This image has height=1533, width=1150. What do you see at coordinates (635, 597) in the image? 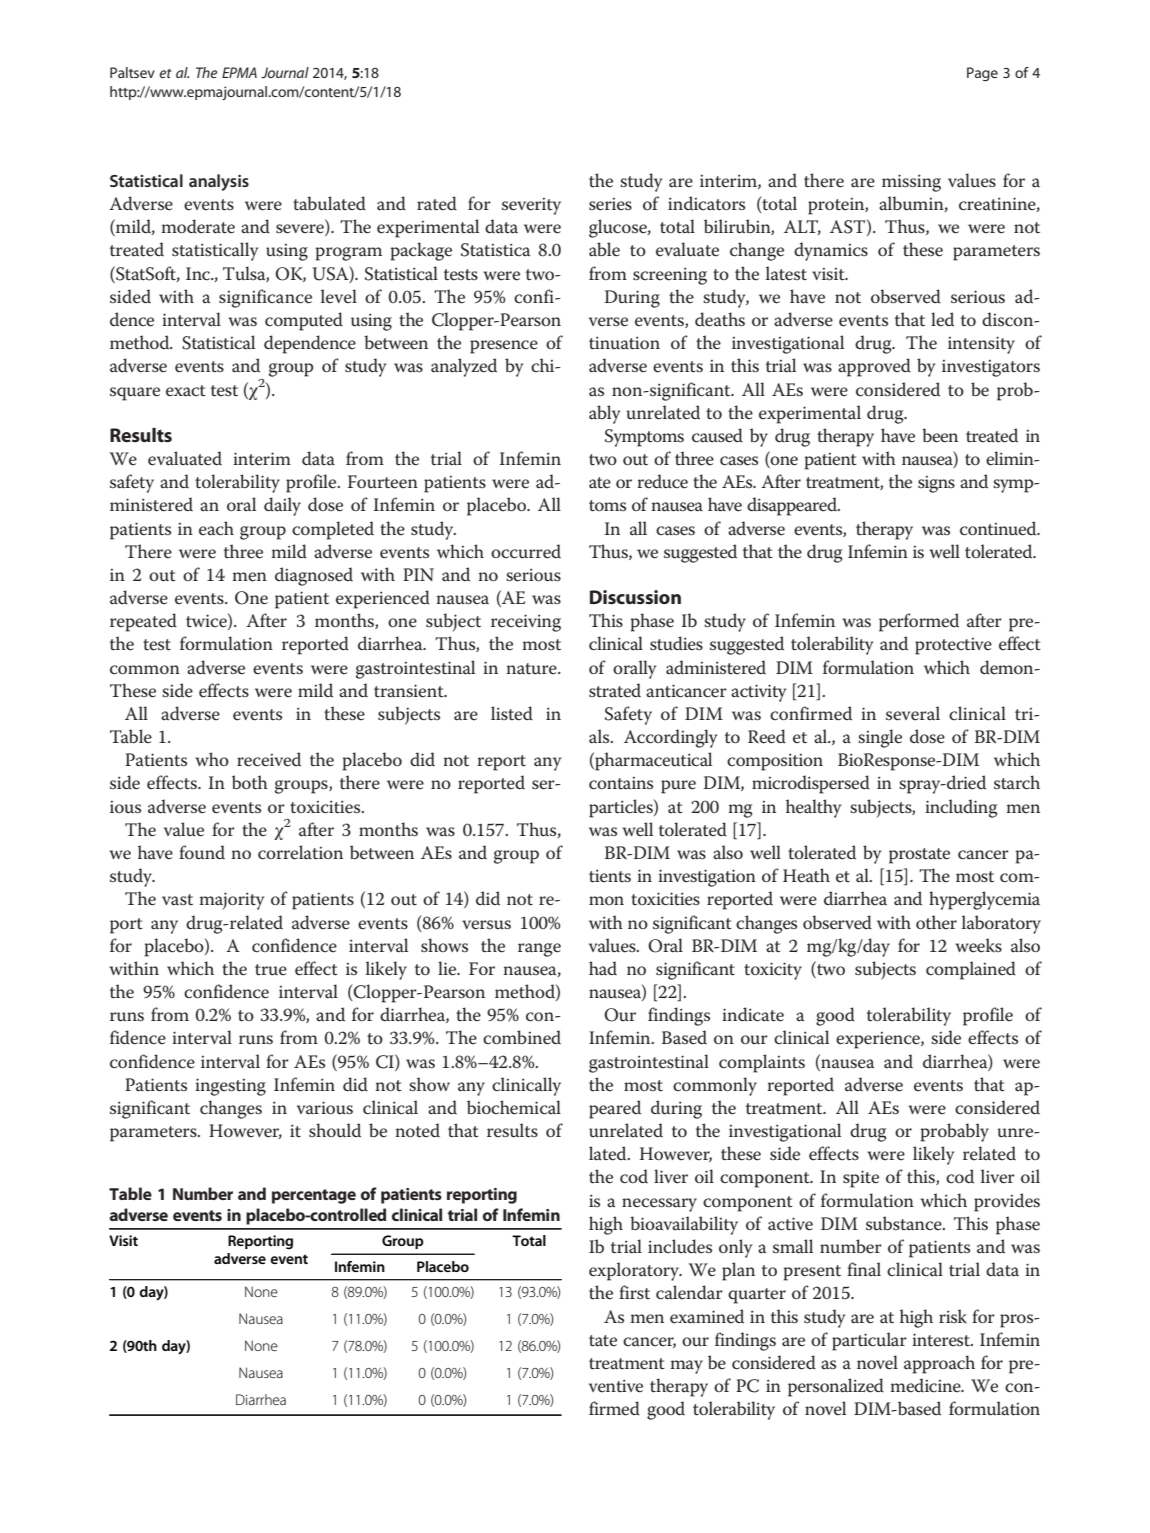
I see `Discussion` at bounding box center [635, 597].
